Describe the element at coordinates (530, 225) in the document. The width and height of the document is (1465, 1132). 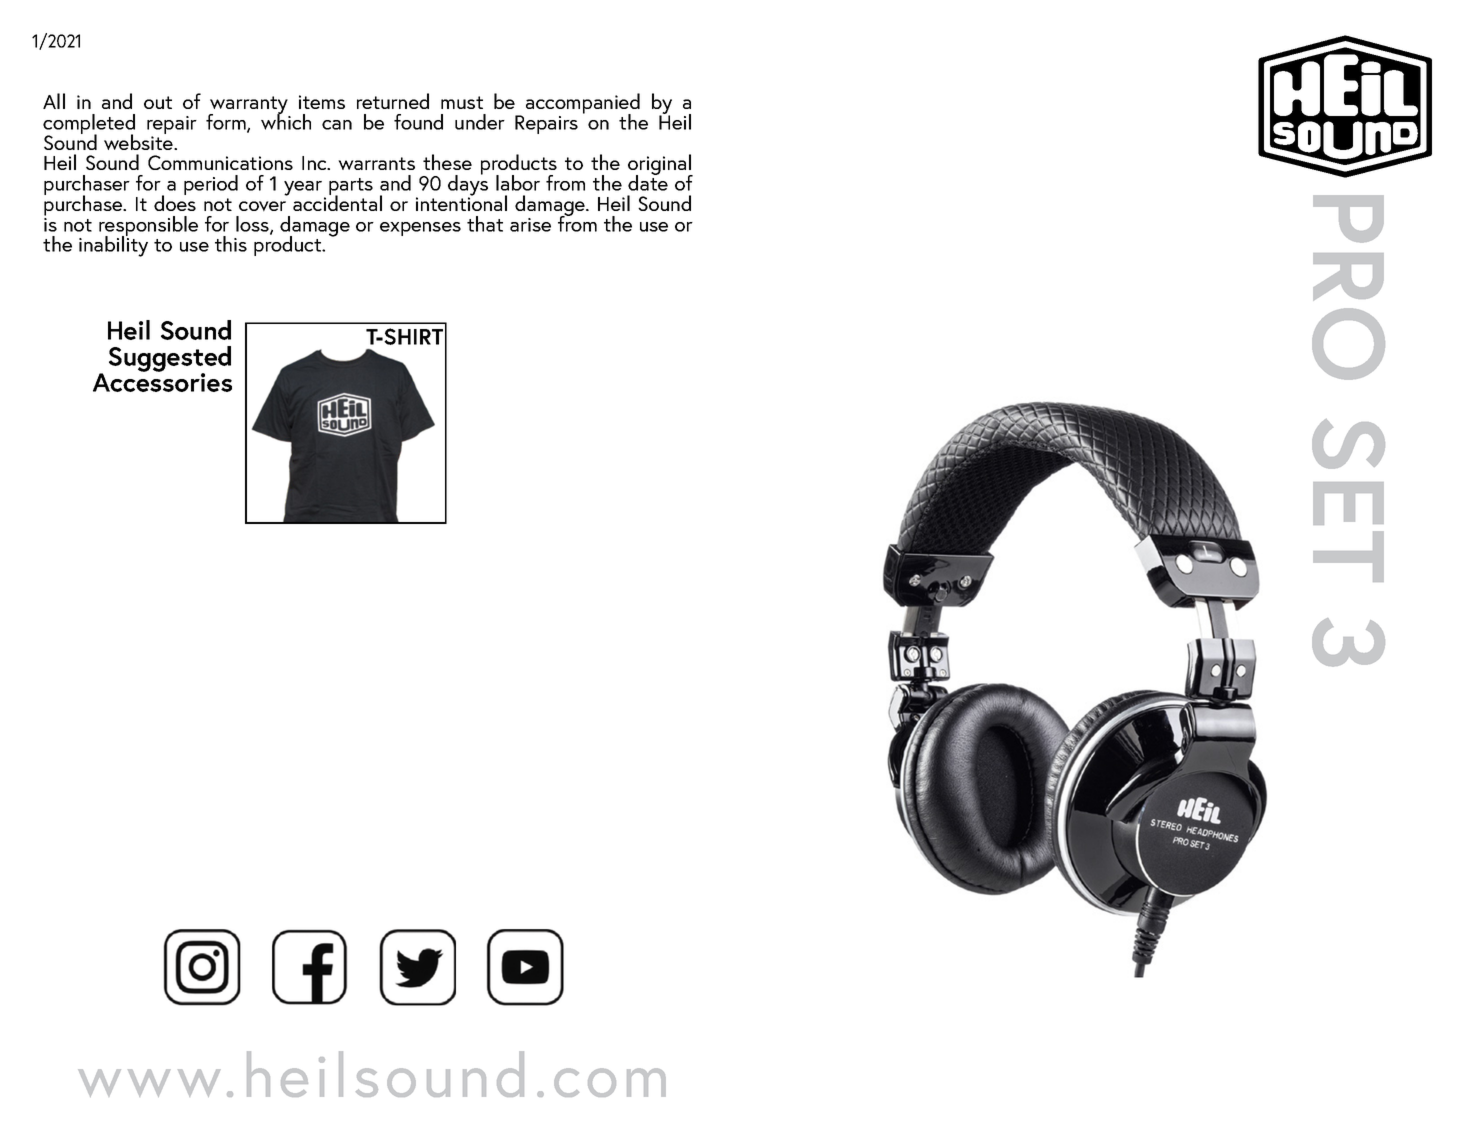
I see `arise` at that location.
